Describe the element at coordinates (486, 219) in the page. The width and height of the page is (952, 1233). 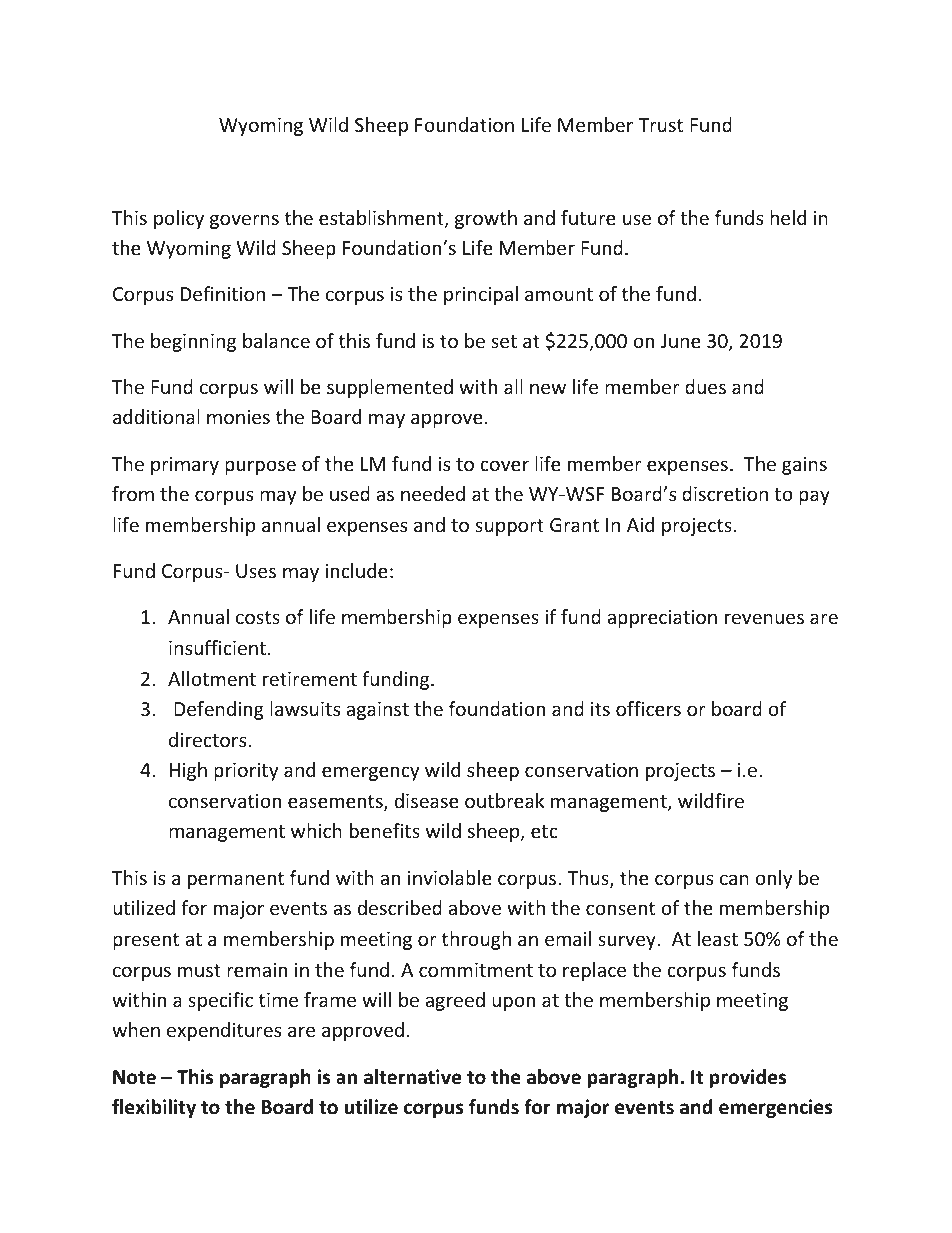
I see `growth` at that location.
